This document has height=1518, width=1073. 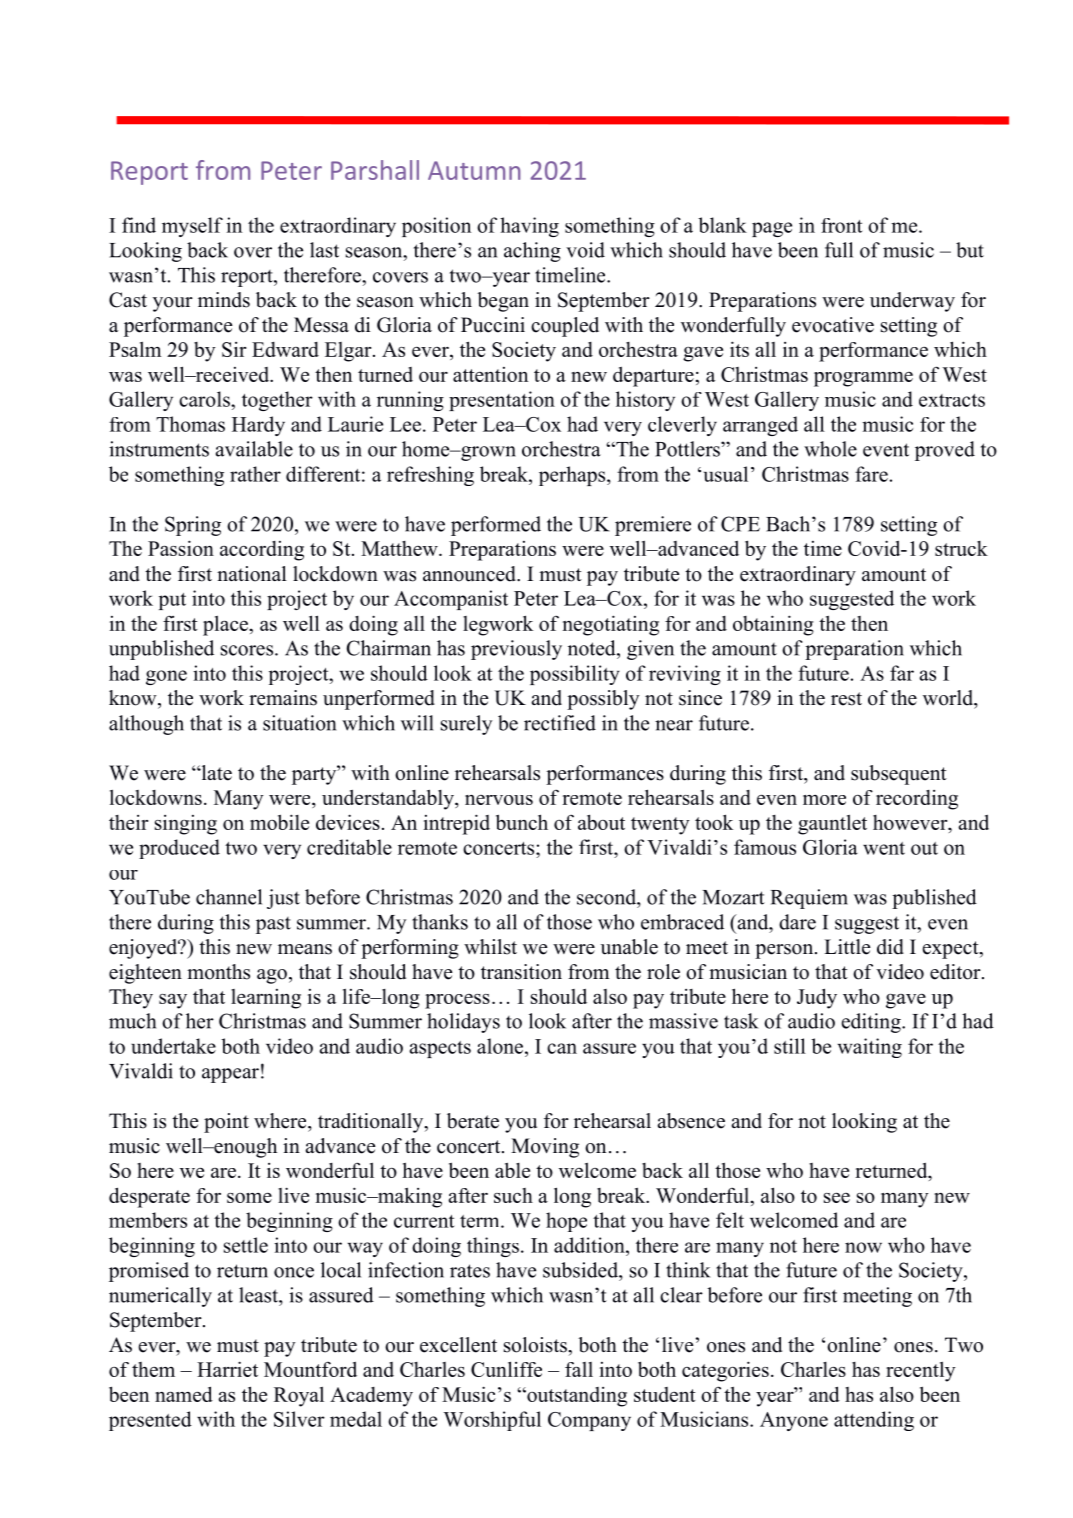 What do you see at coordinates (579, 1369) in the document?
I see `fall` at bounding box center [579, 1369].
